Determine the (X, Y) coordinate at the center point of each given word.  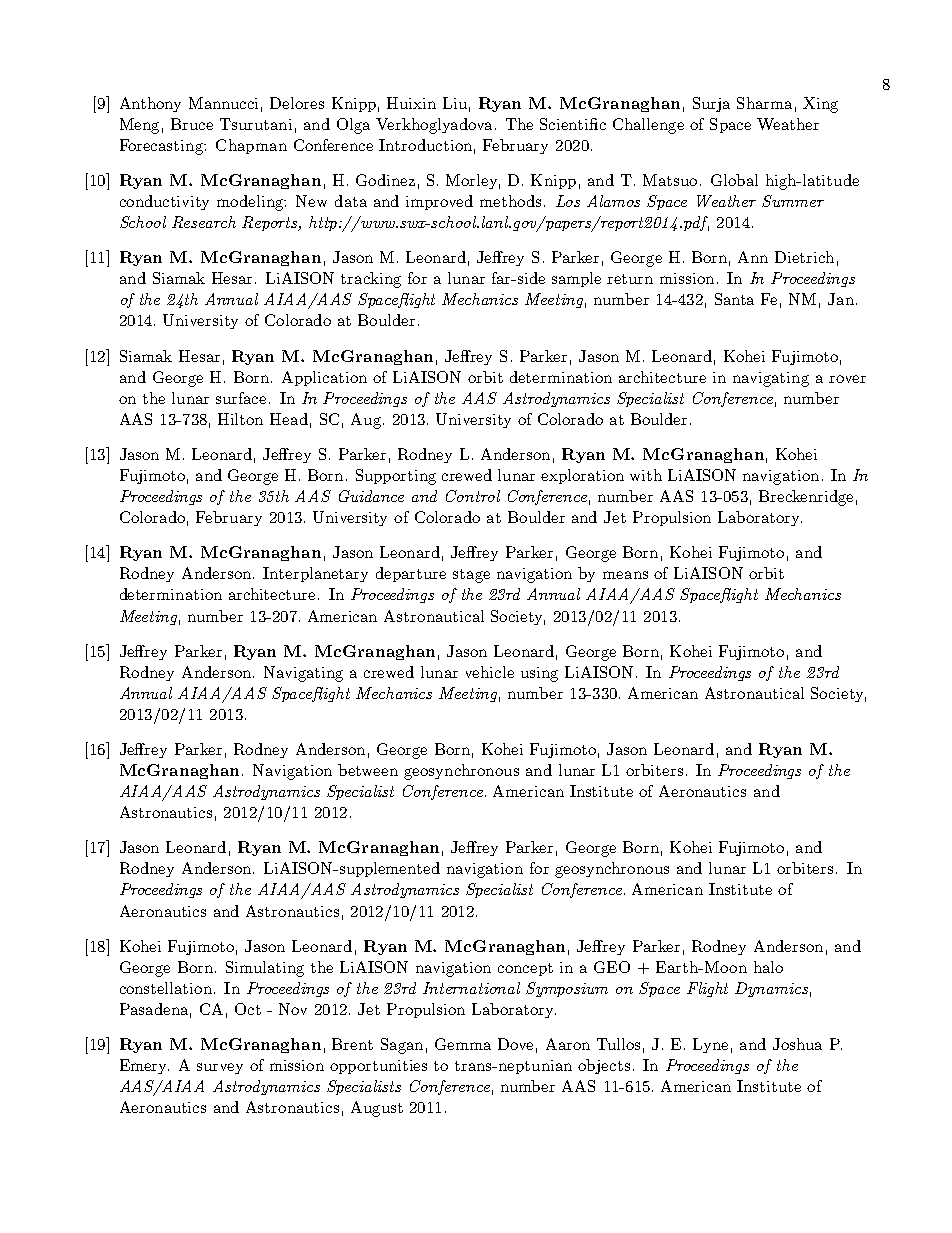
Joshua (797, 1044)
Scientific (573, 124)
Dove (515, 1044)
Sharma (764, 103)
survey (220, 1068)
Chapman (251, 146)
